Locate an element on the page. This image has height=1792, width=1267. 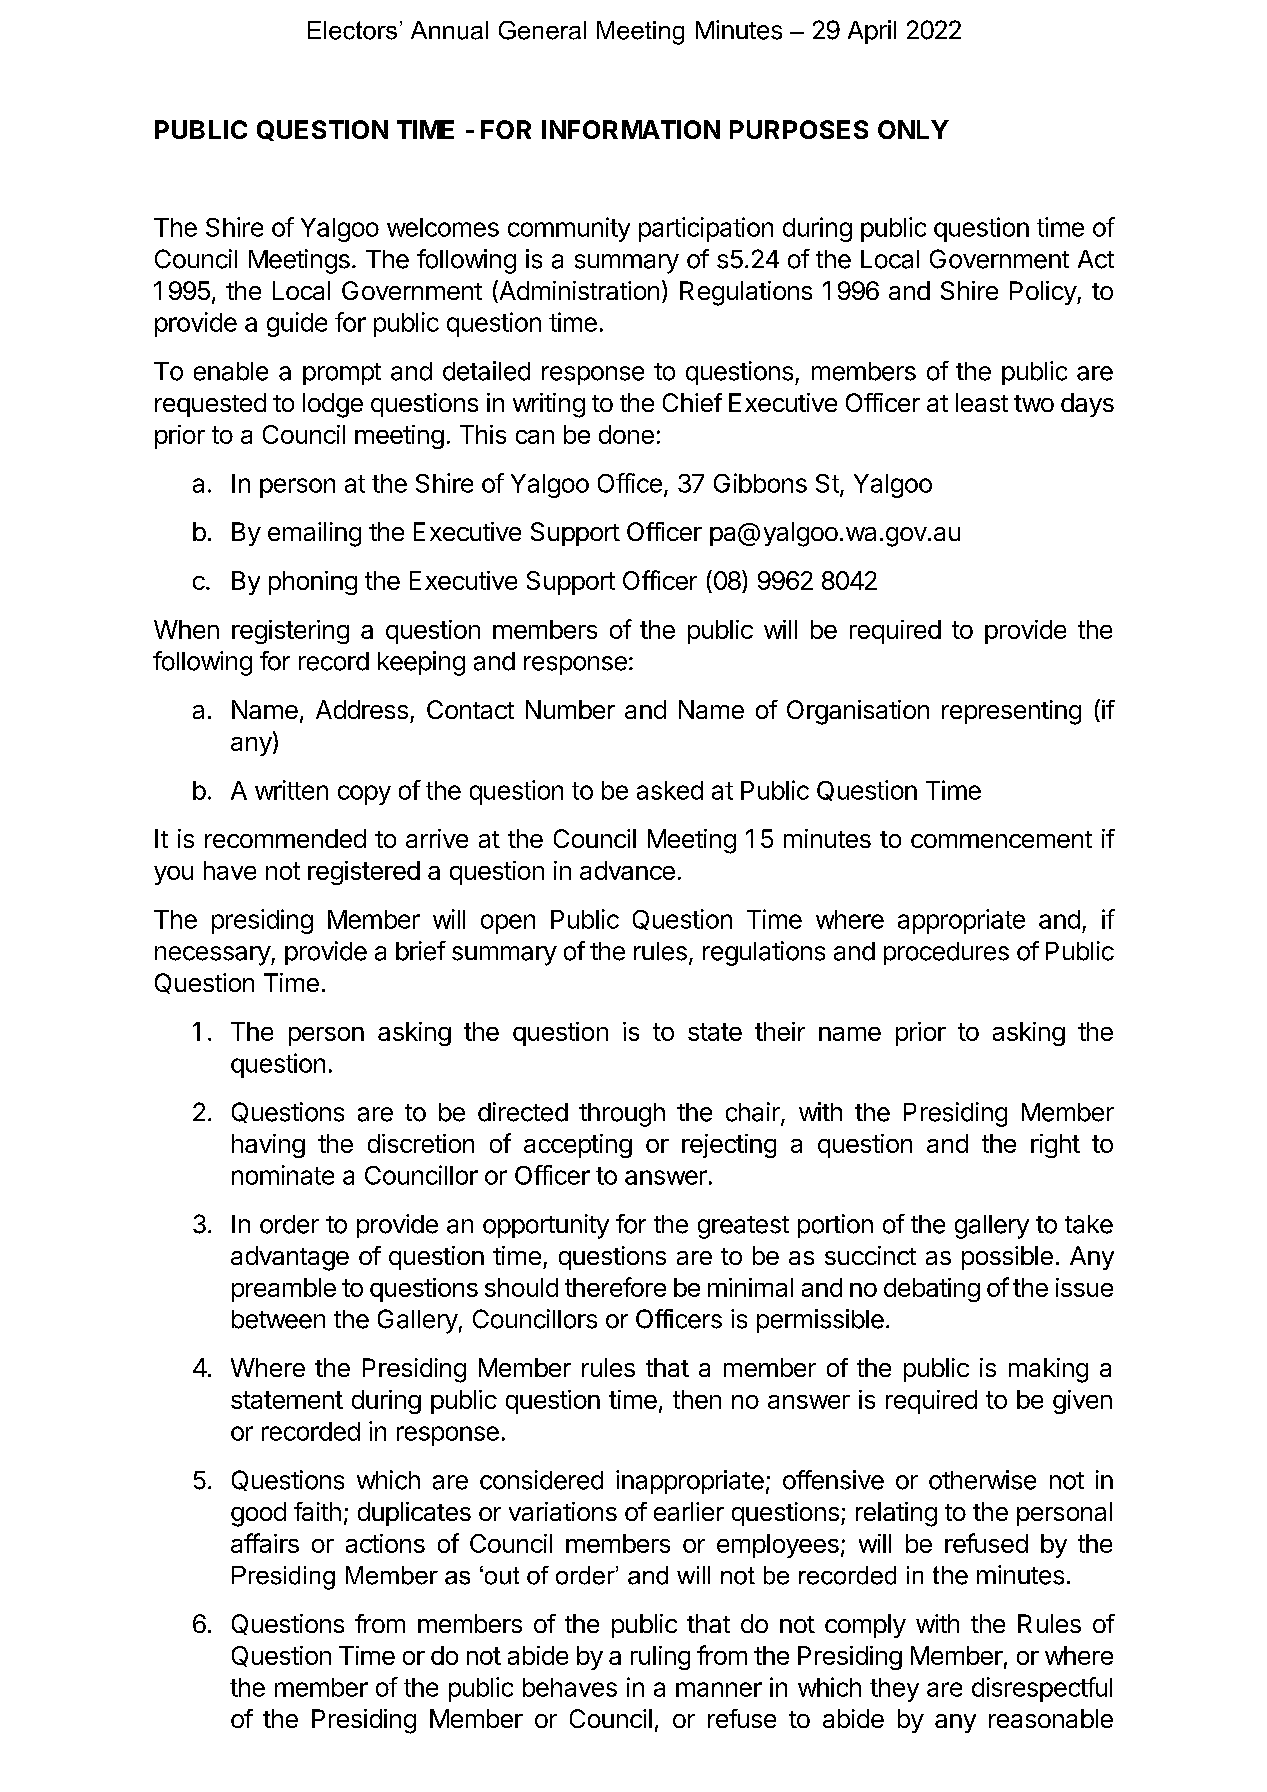
ONLY is located at coordinates (913, 129).
